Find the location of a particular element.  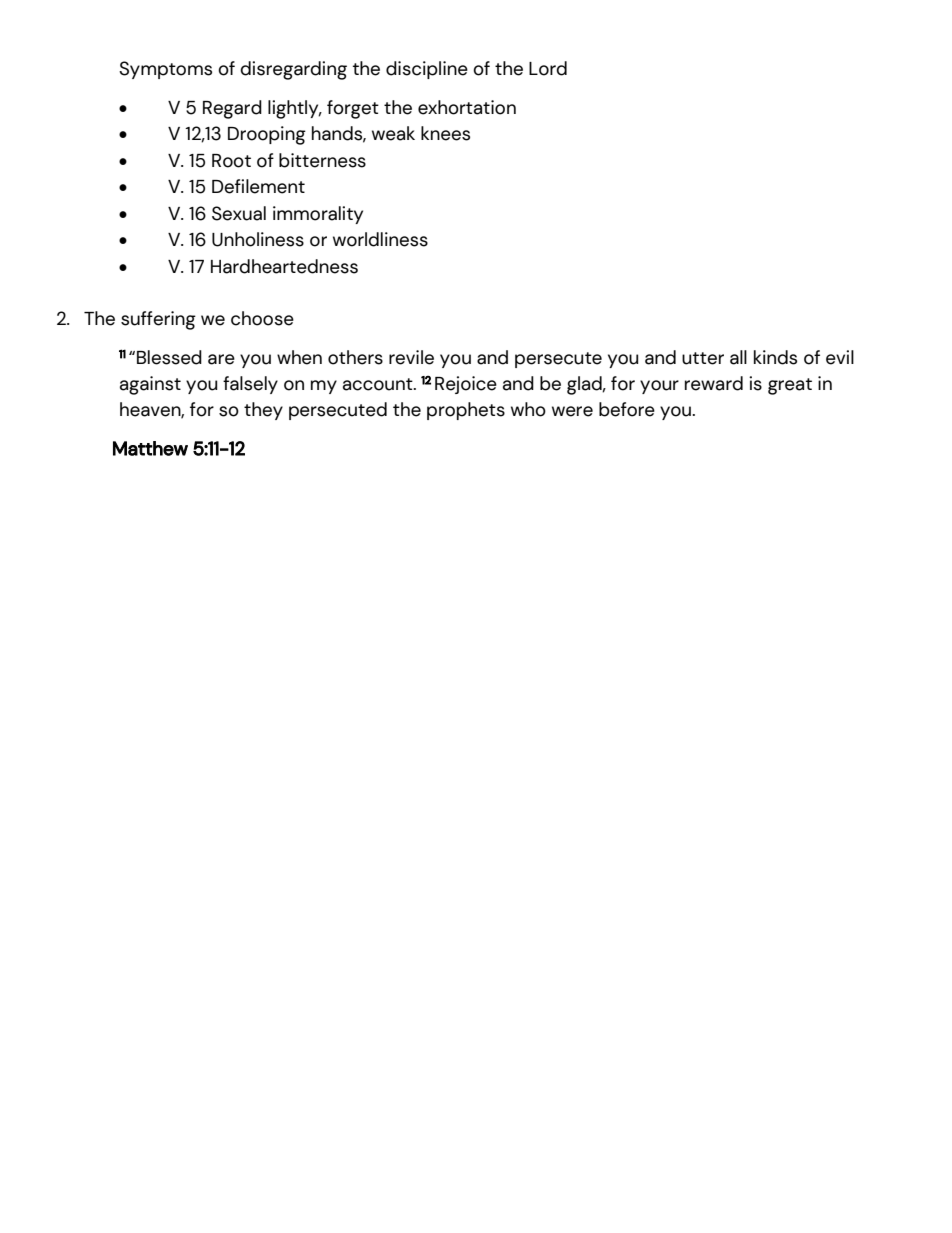

Sexual is located at coordinates (239, 213).
